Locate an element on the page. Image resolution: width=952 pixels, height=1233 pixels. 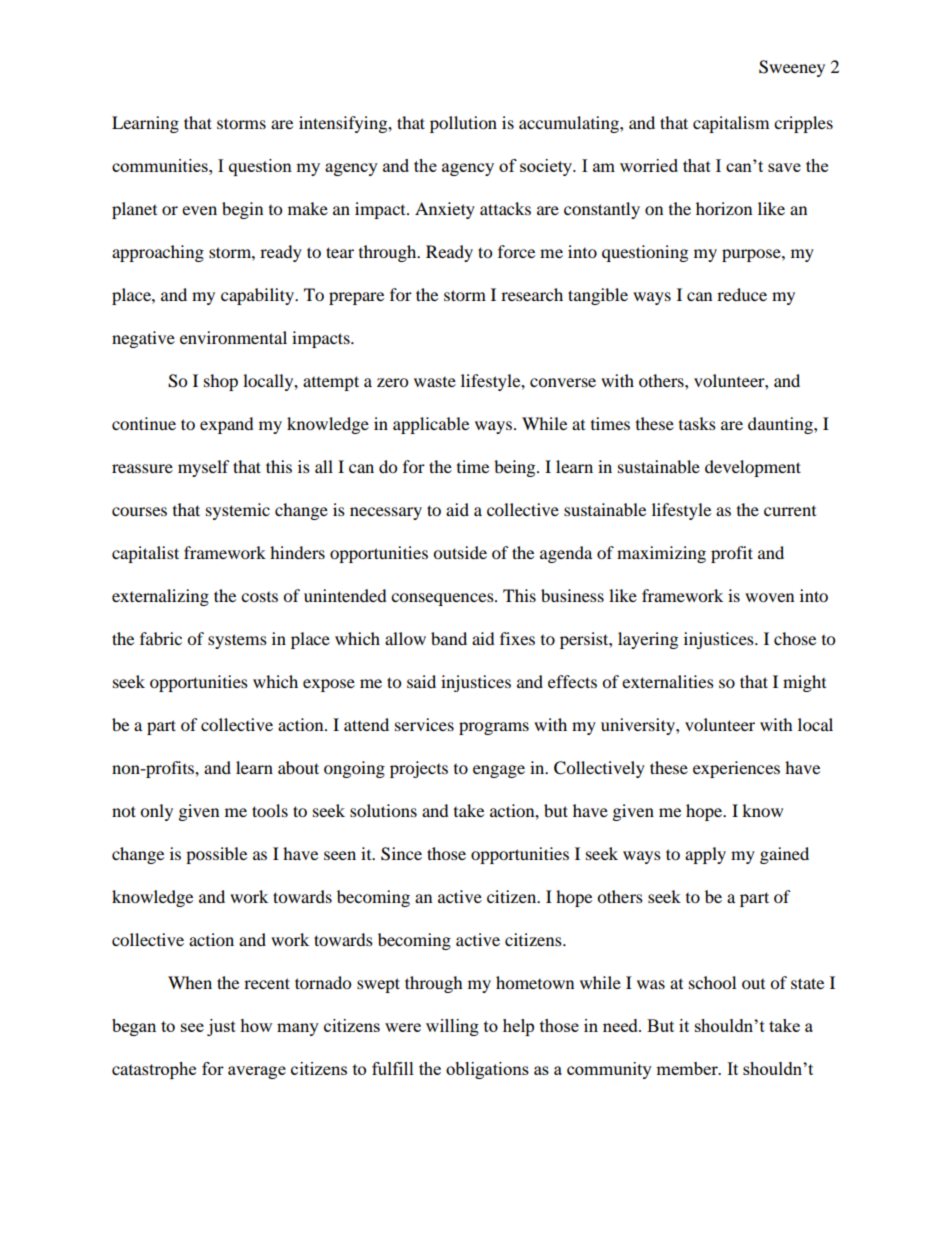
even is located at coordinates (199, 210).
